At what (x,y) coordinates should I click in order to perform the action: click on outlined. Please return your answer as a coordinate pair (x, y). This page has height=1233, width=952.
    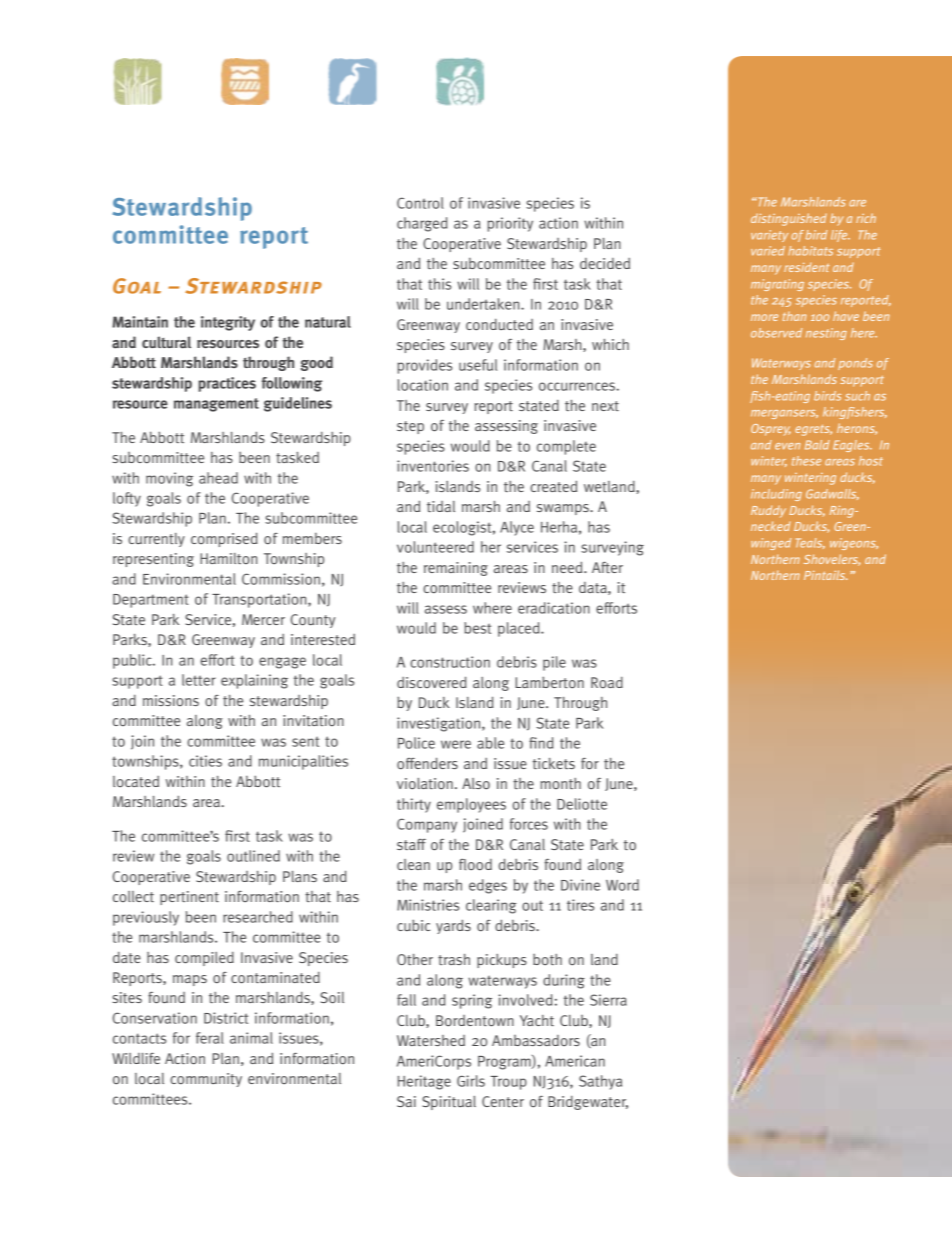
    Looking at the image, I should click on (253, 856).
